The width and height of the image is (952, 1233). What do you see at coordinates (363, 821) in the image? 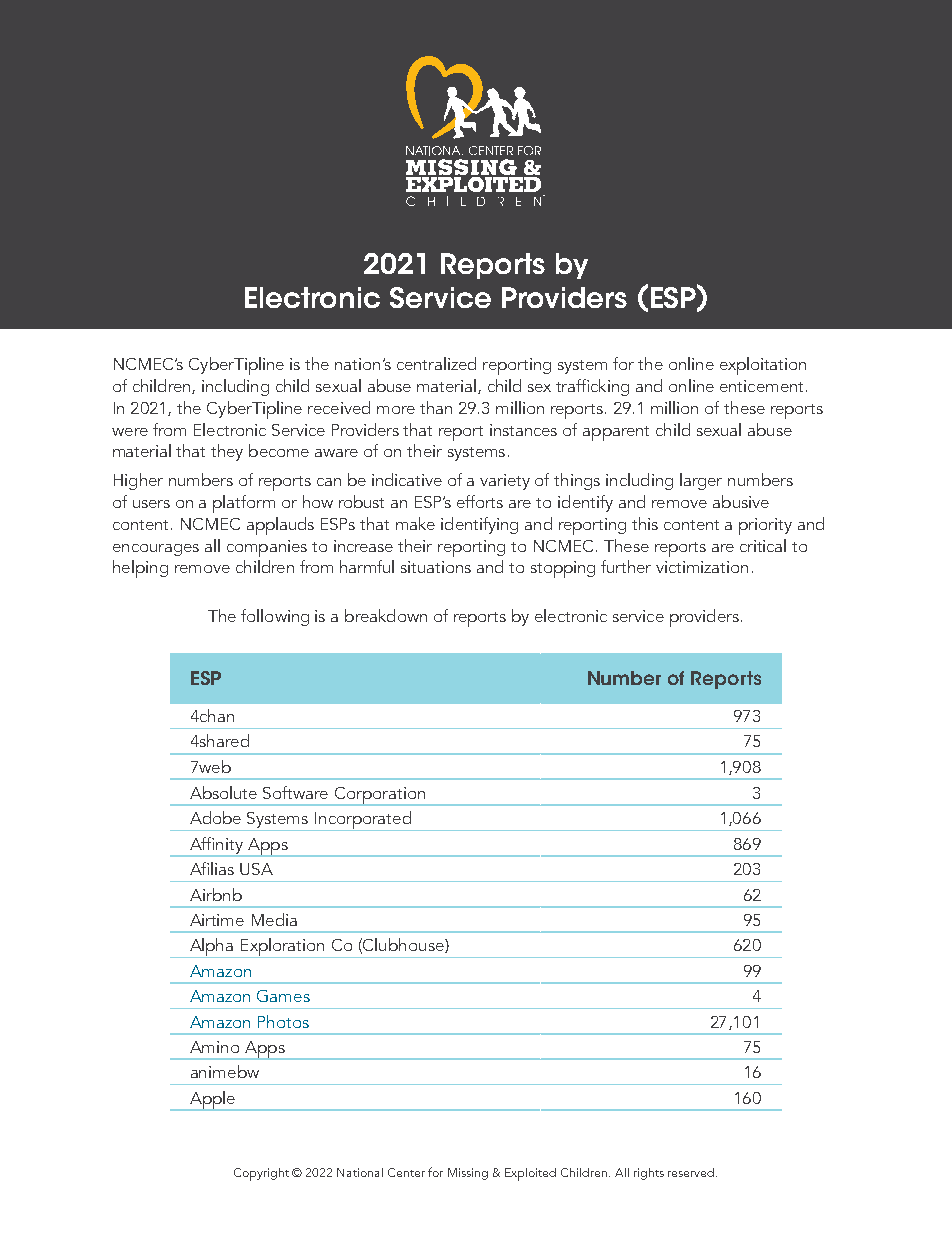
I see `Incorporated` at bounding box center [363, 821].
